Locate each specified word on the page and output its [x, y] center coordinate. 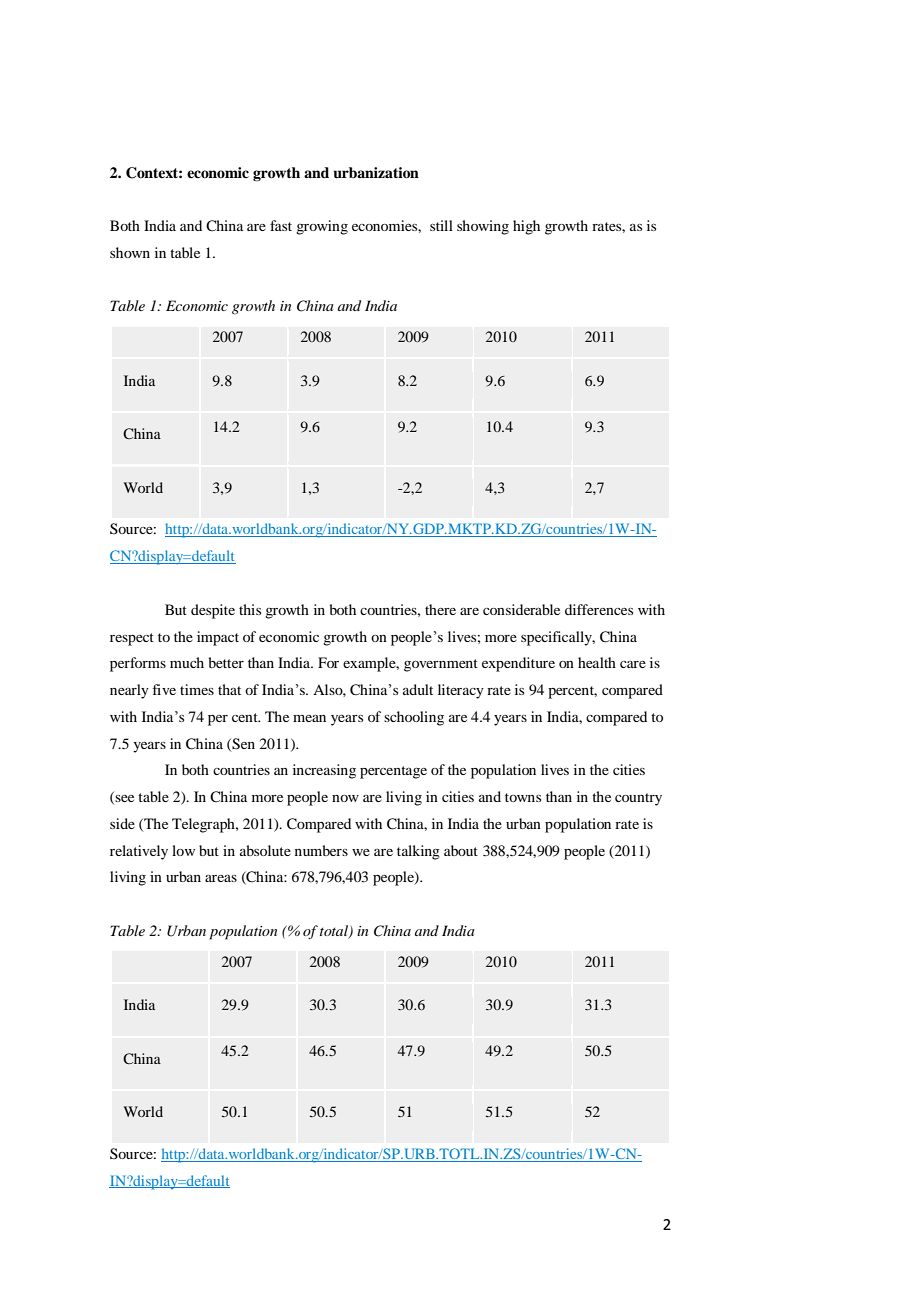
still [441, 225]
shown [130, 252]
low [183, 850]
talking [418, 852]
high [526, 227]
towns [523, 797]
